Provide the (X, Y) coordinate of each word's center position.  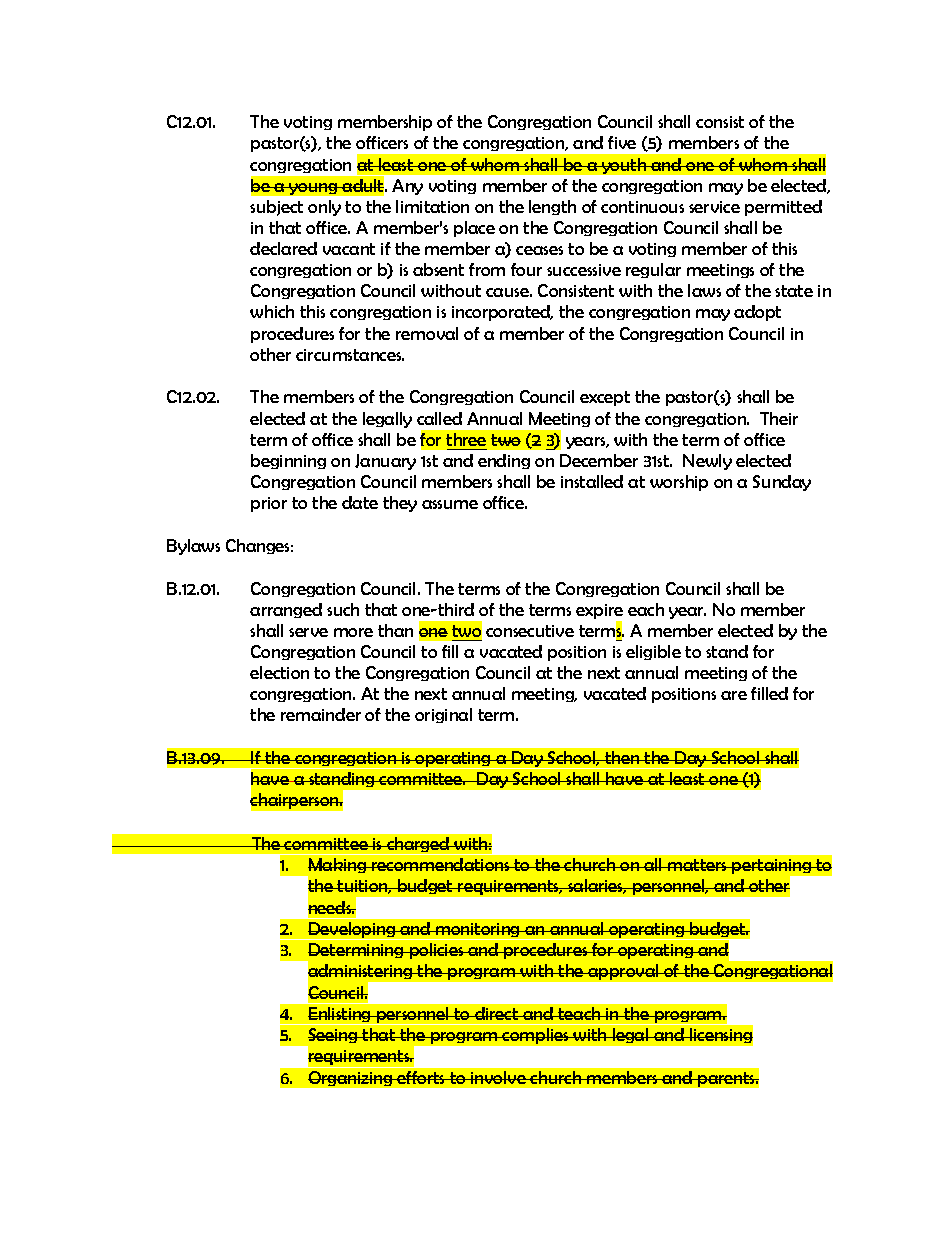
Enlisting (339, 1016)
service (714, 207)
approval (624, 972)
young (314, 189)
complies (536, 1036)
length (552, 207)
